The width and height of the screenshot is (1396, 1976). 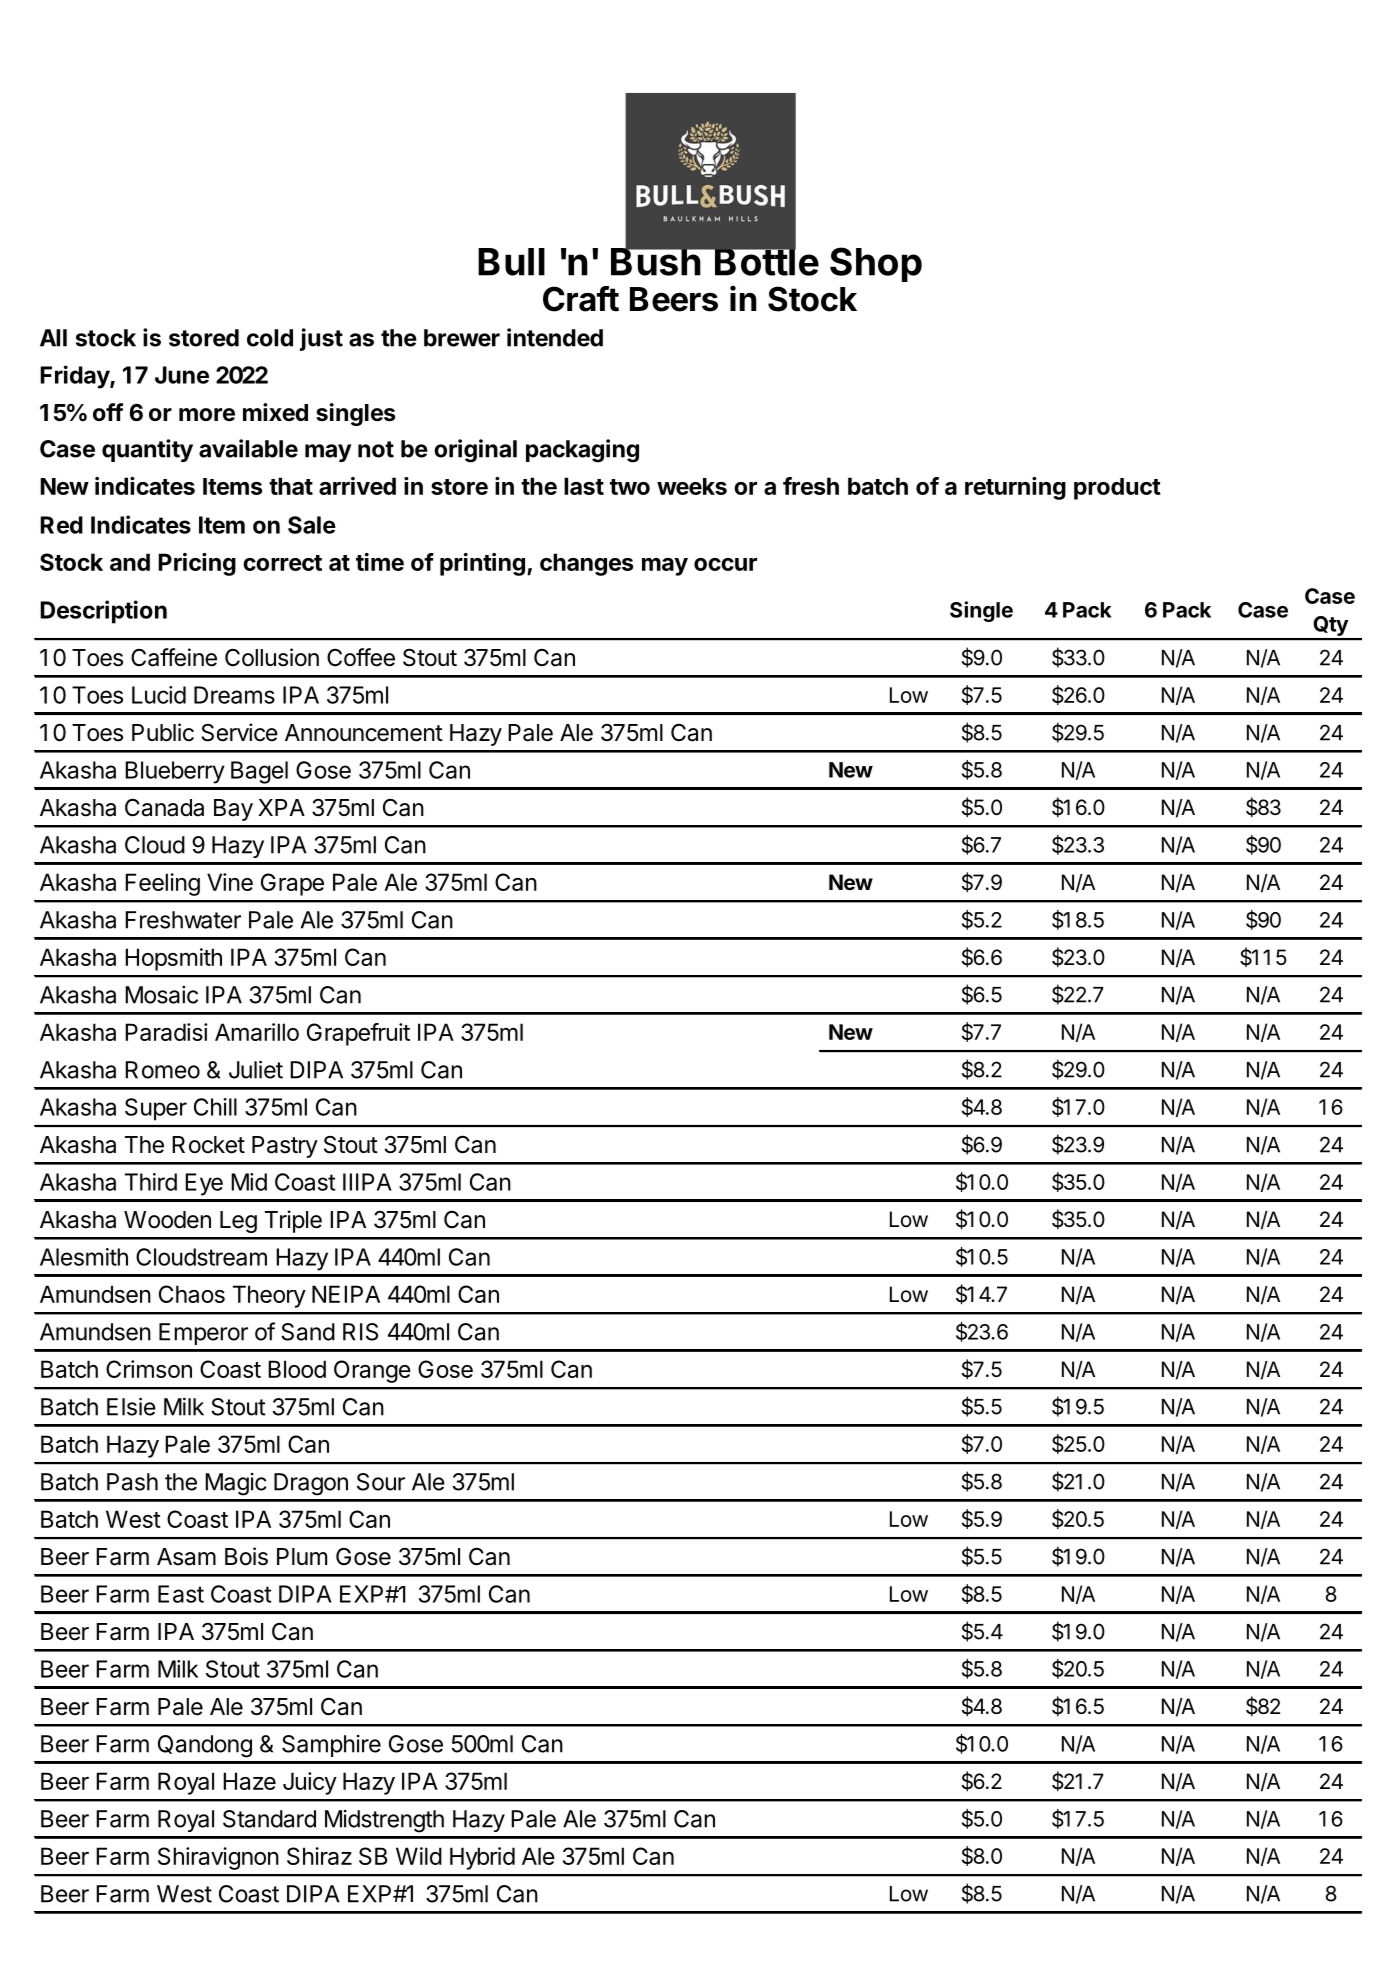 I want to click on Pastry, so click(x=285, y=1147).
